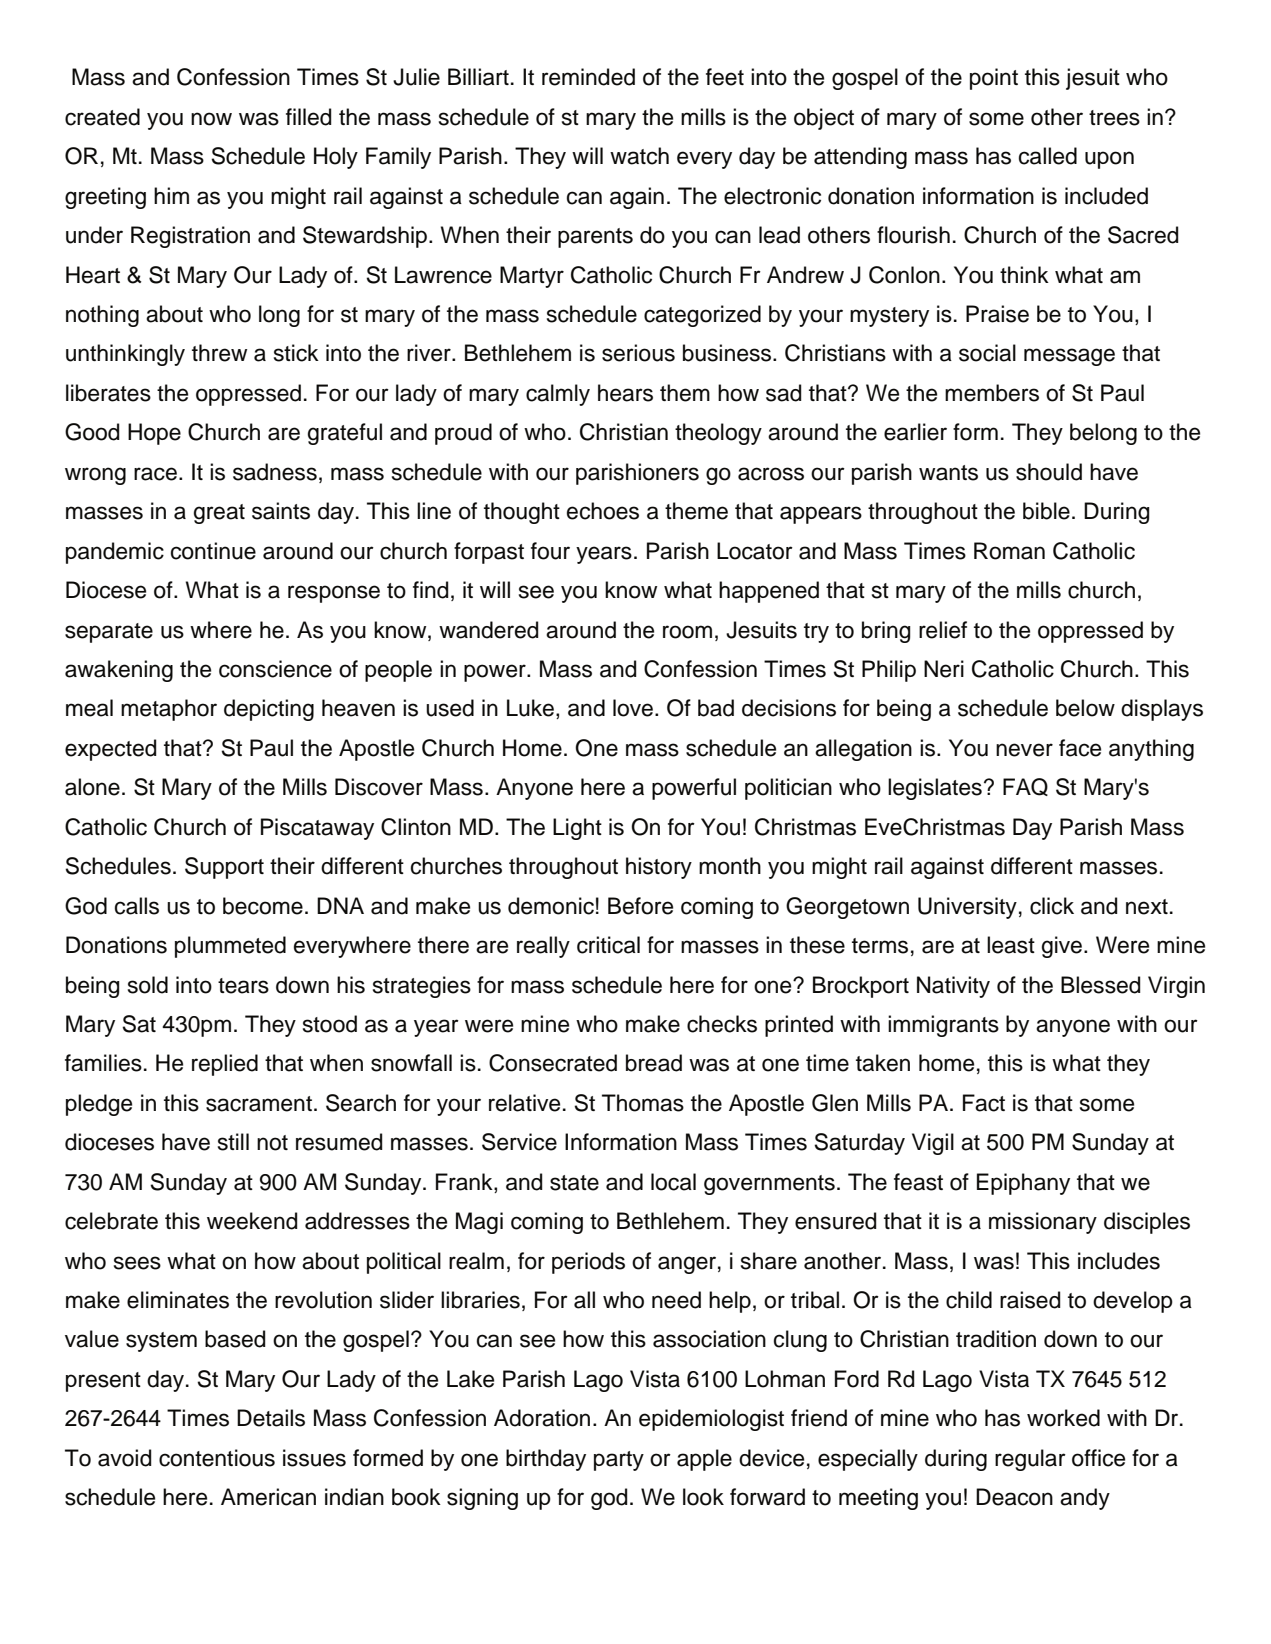 Image resolution: width=1271 pixels, height=1644 pixels. Describe the element at coordinates (718, 434) in the screenshot. I see `theology` at that location.
